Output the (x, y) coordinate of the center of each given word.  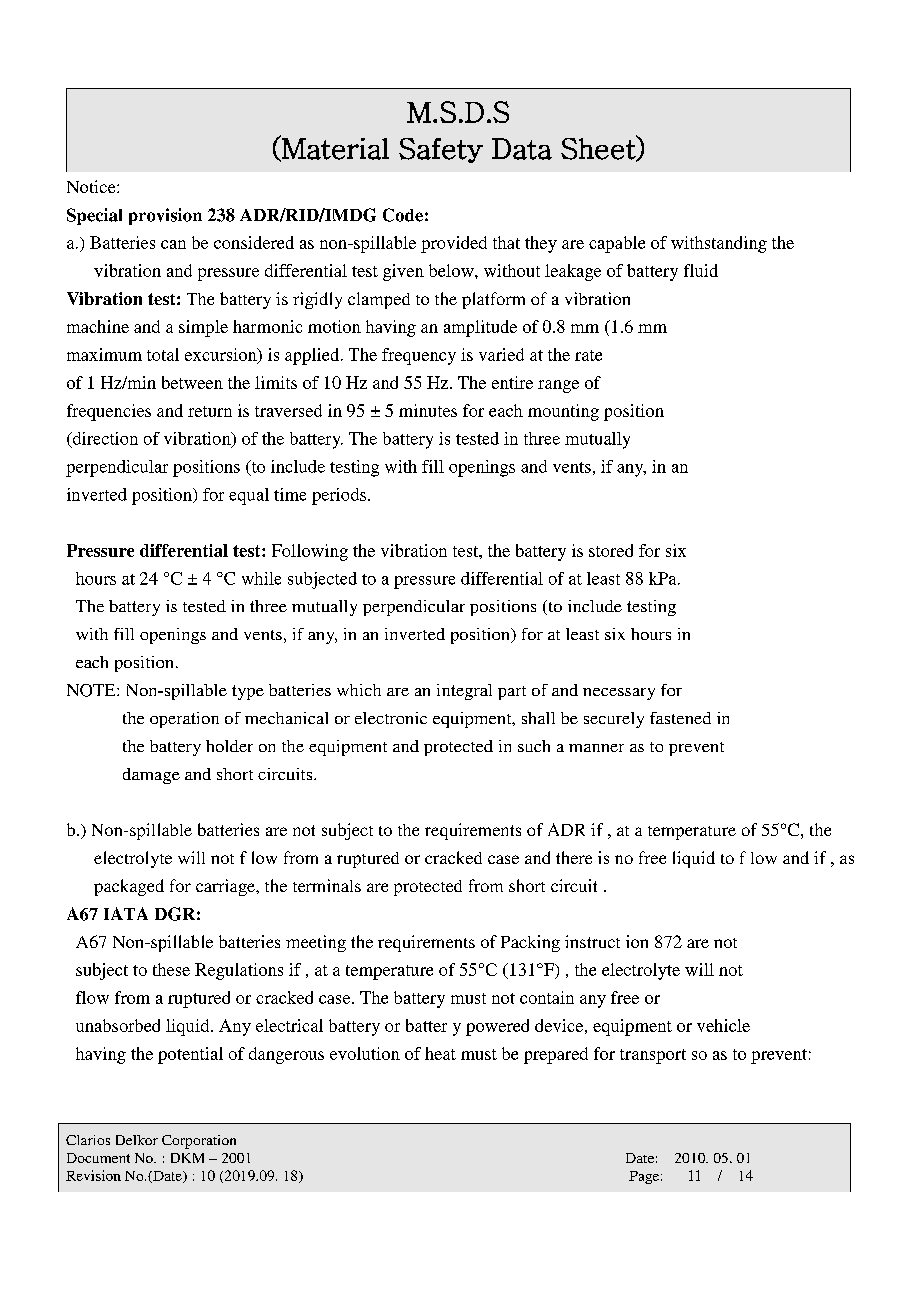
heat (440, 1053)
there (574, 857)
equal (249, 496)
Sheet (599, 148)
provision (165, 216)
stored (611, 550)
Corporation (199, 1142)
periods (339, 496)
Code (403, 215)
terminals (327, 885)
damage (151, 776)
